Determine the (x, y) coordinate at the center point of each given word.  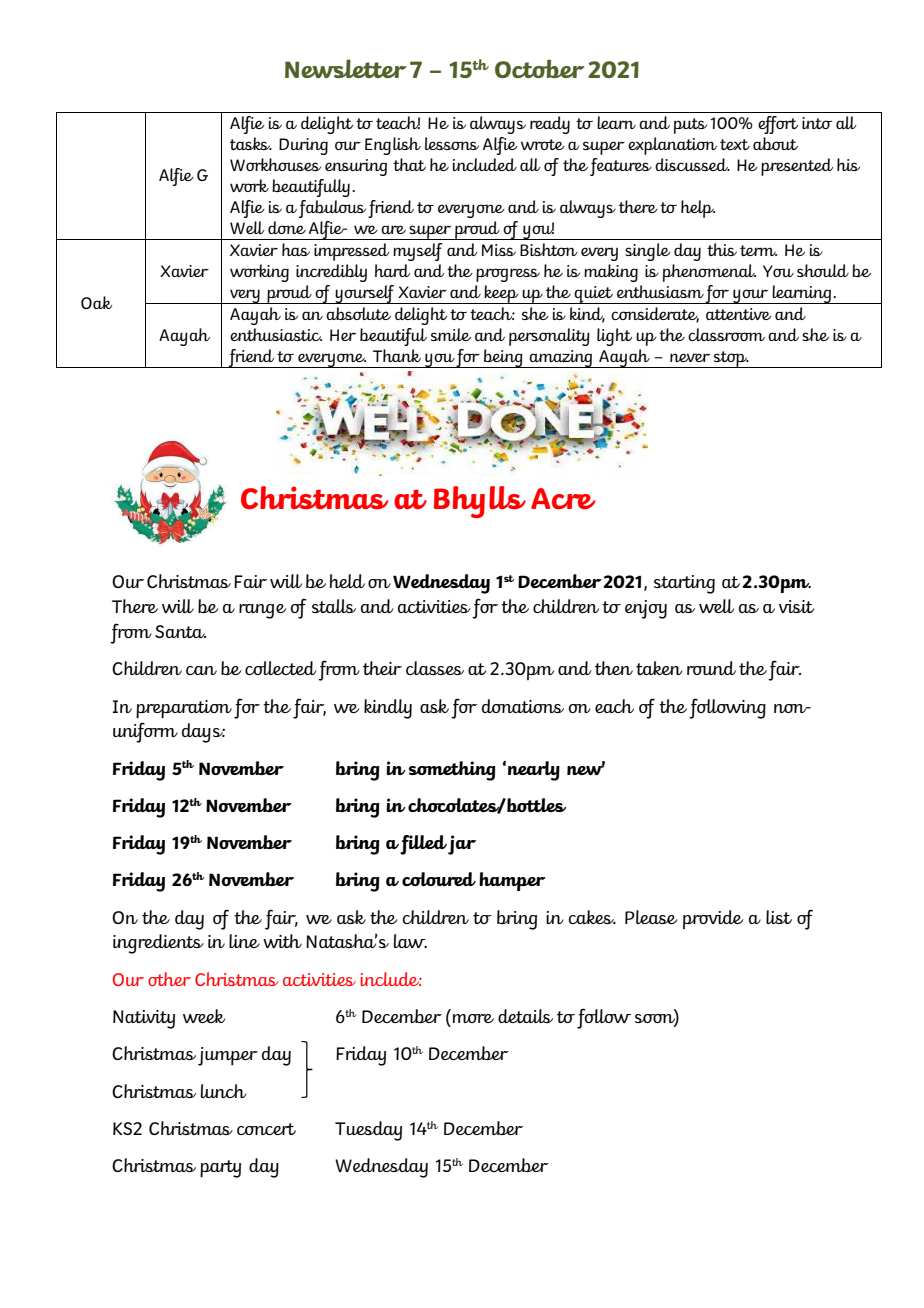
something (452, 771)
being (503, 358)
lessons (452, 143)
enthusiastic (276, 334)
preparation (184, 709)
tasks (251, 143)
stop (730, 359)
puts (690, 126)
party (220, 1169)
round (711, 668)
